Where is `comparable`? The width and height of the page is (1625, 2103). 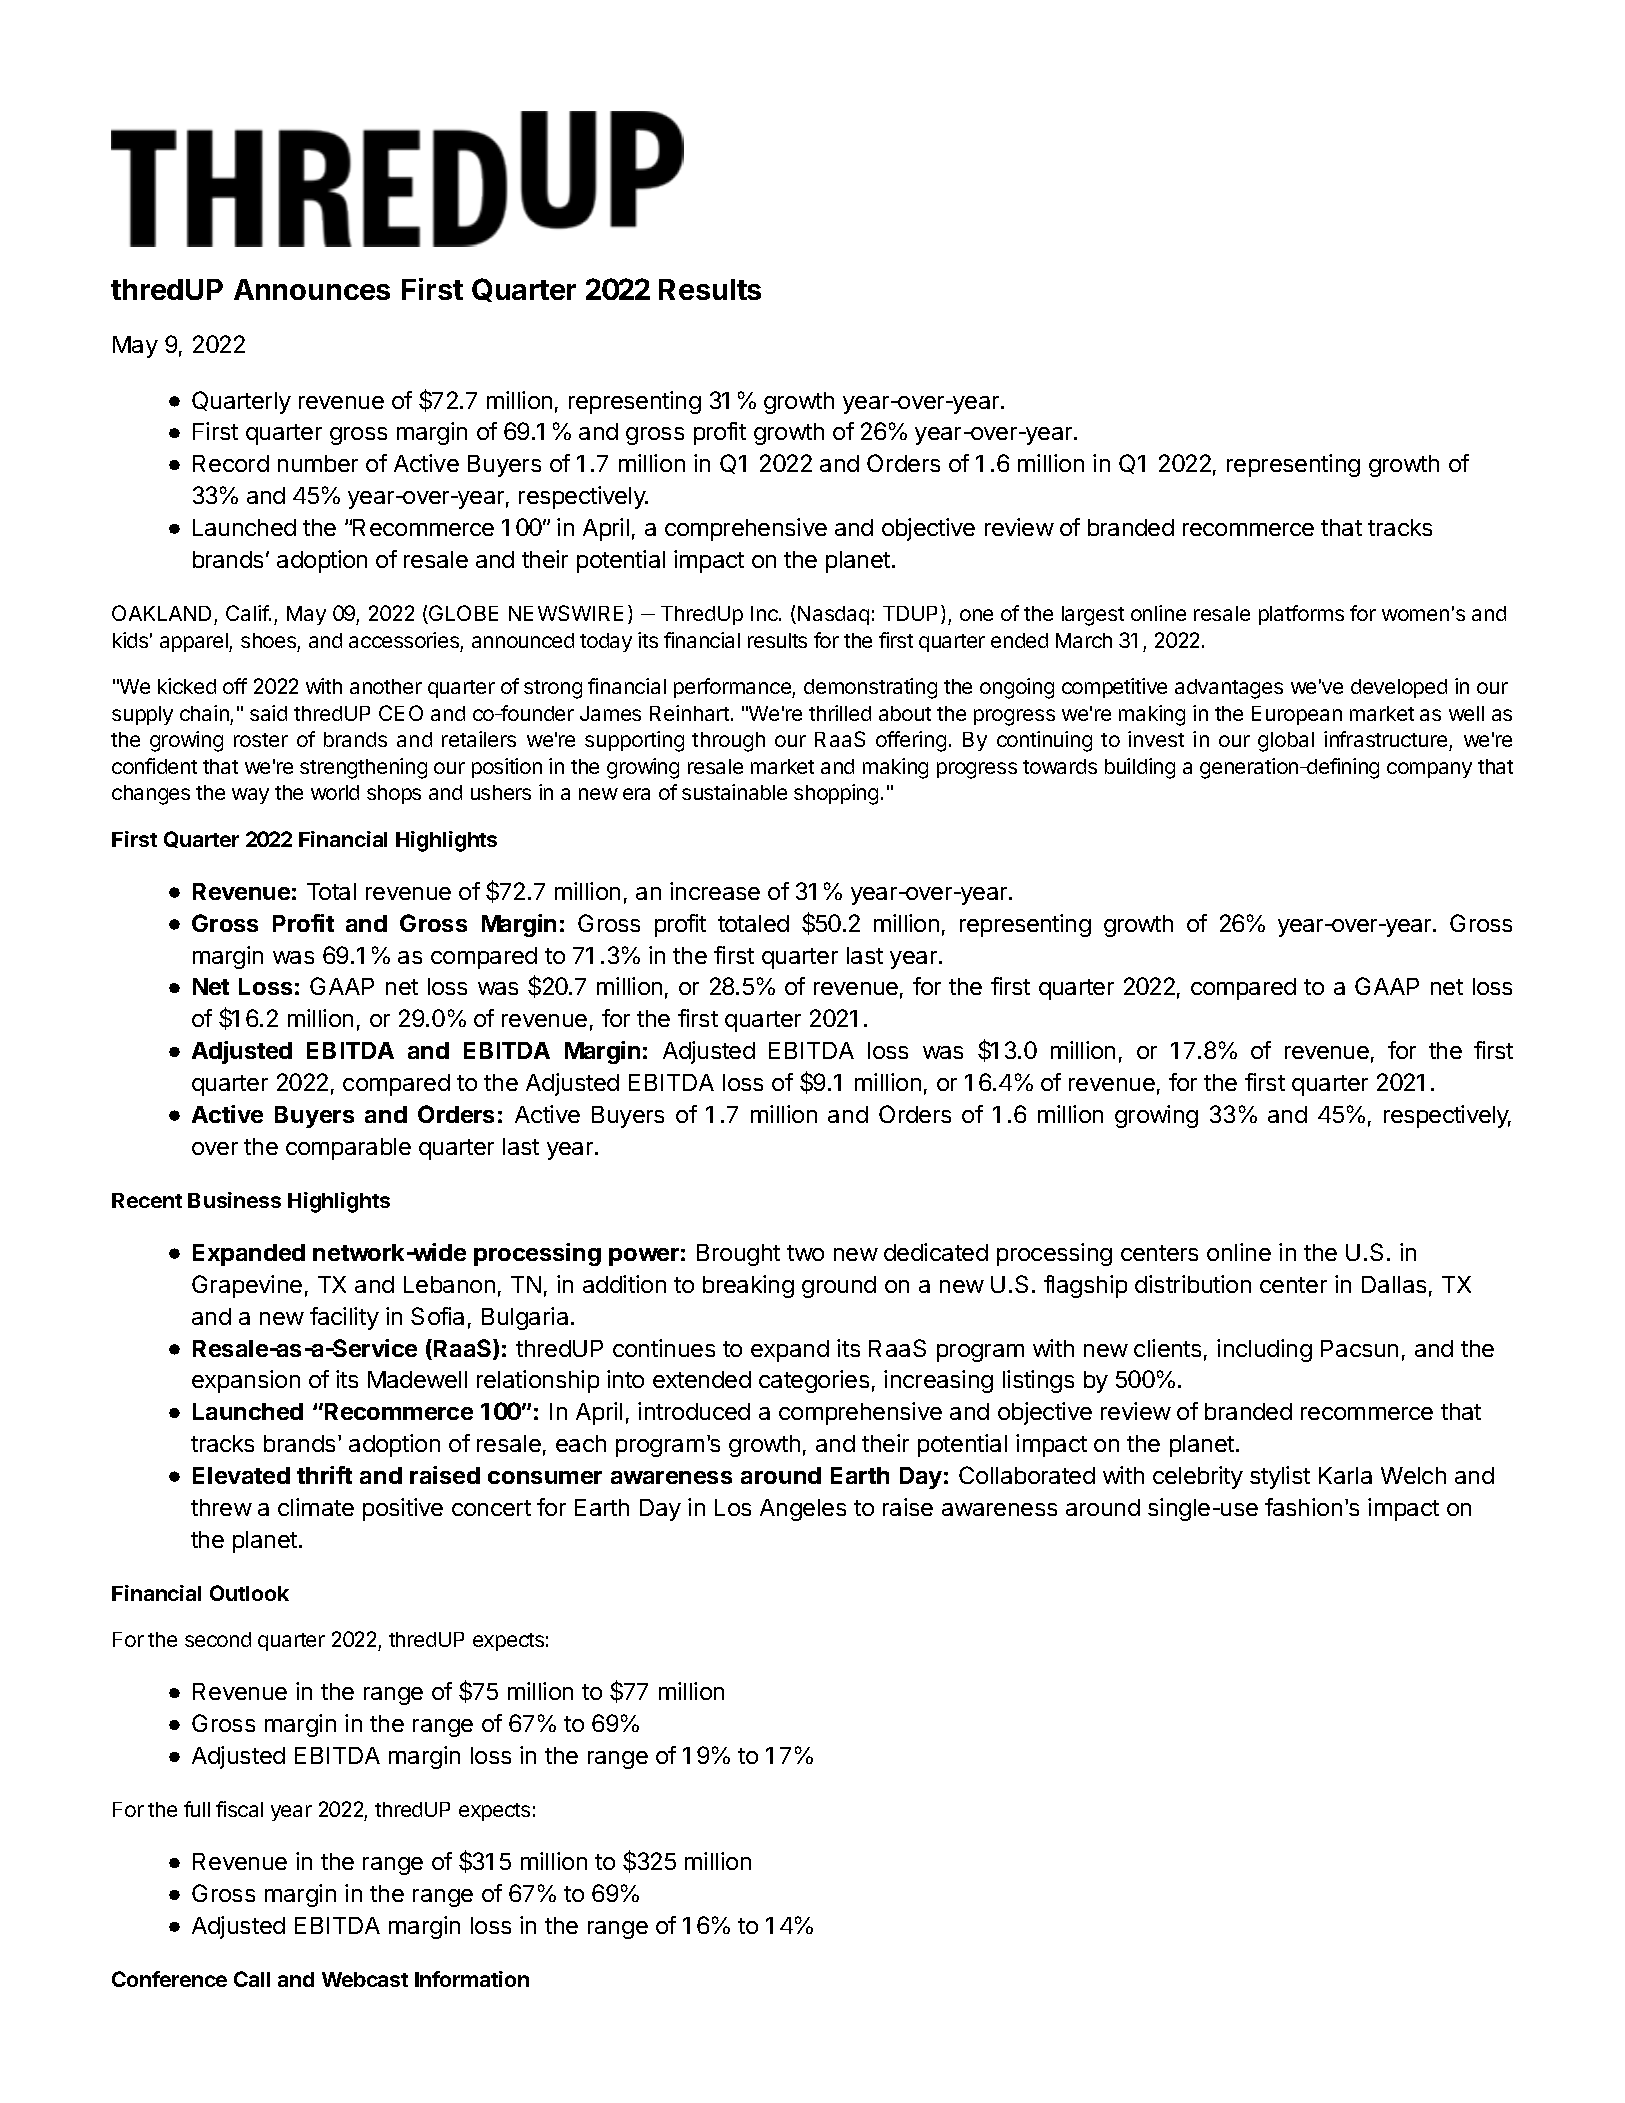
comparable is located at coordinates (348, 1149).
